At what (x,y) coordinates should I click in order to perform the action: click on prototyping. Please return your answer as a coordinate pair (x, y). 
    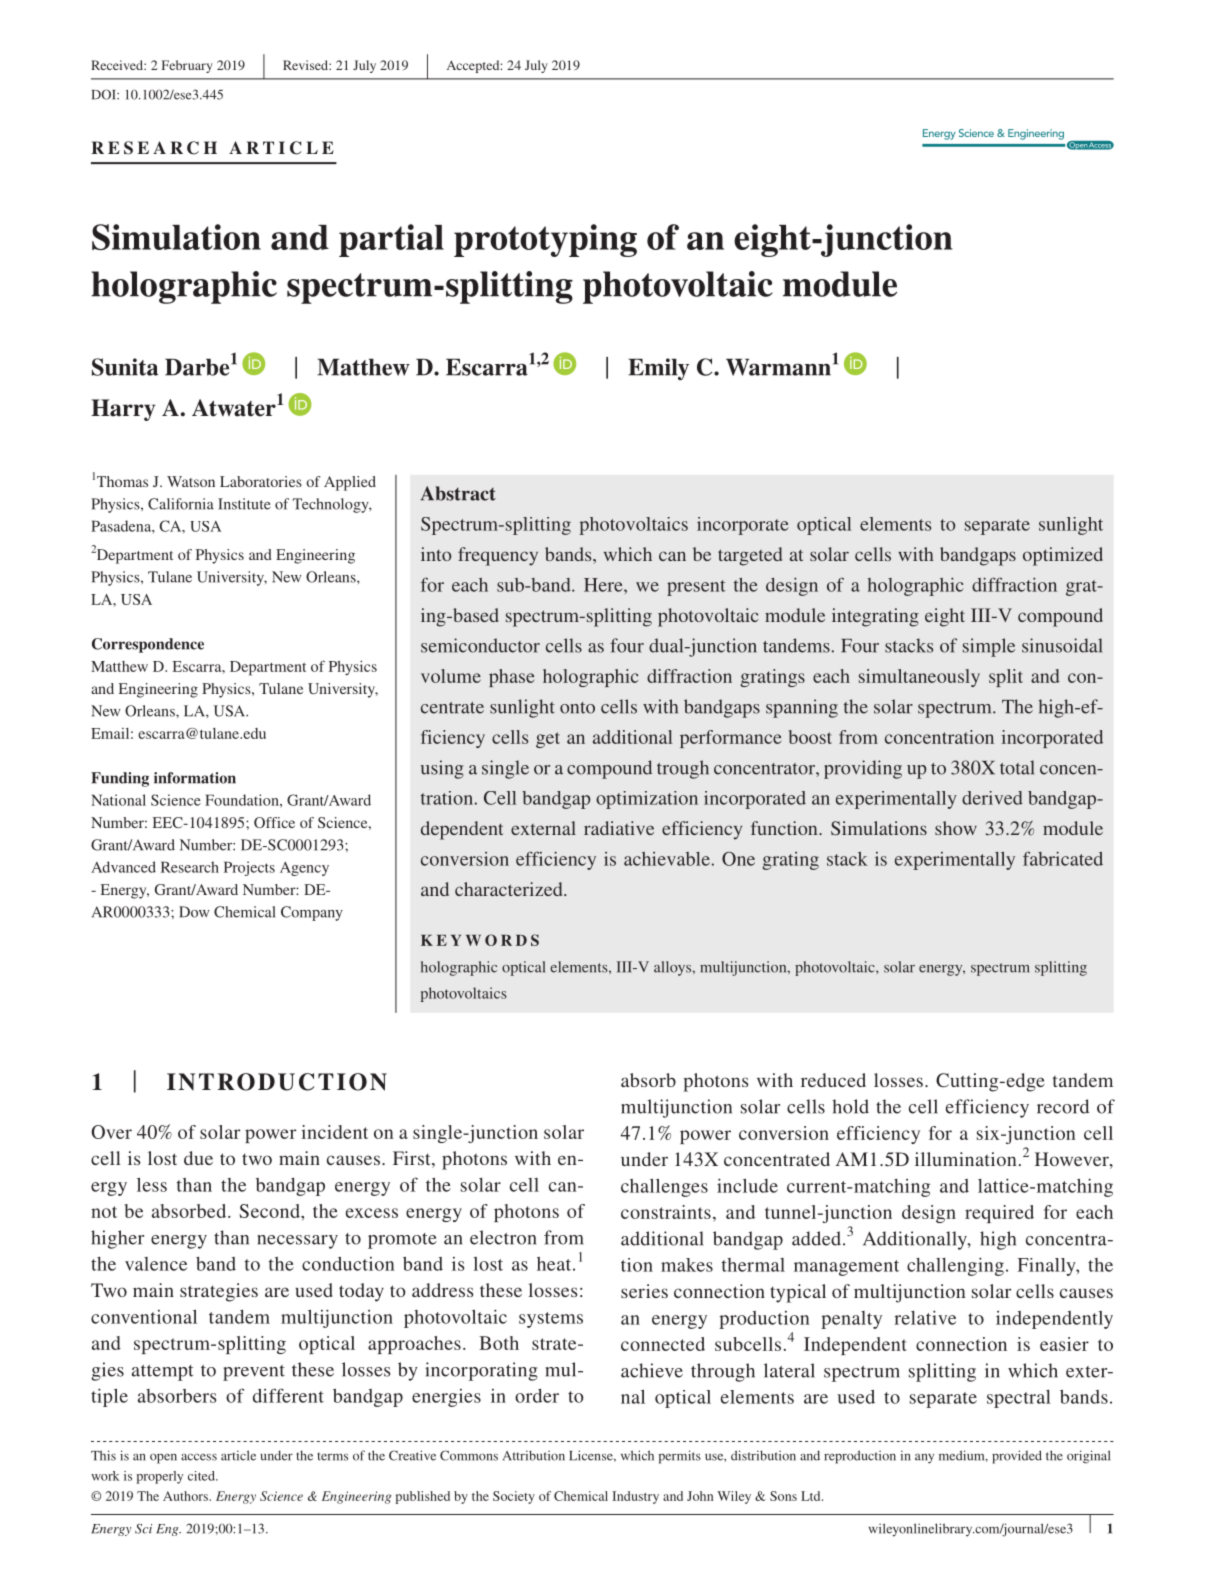
    Looking at the image, I should click on (545, 240).
